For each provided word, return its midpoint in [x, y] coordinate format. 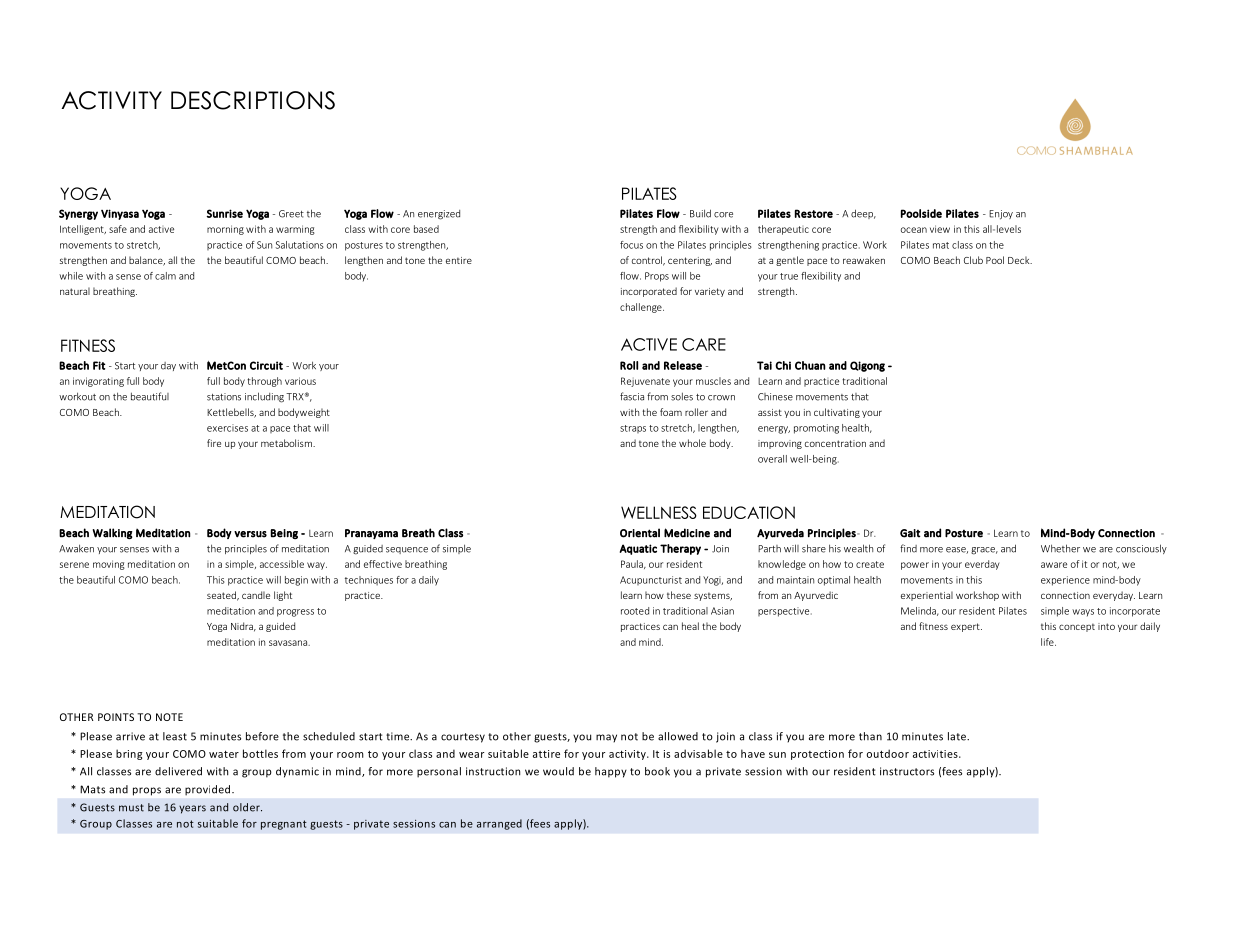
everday [982, 565]
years [192, 809]
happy [611, 772]
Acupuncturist [651, 580]
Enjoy [1001, 215]
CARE [704, 344]
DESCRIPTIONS [253, 100]
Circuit [266, 365]
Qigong [867, 366]
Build [700, 213]
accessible [282, 564]
